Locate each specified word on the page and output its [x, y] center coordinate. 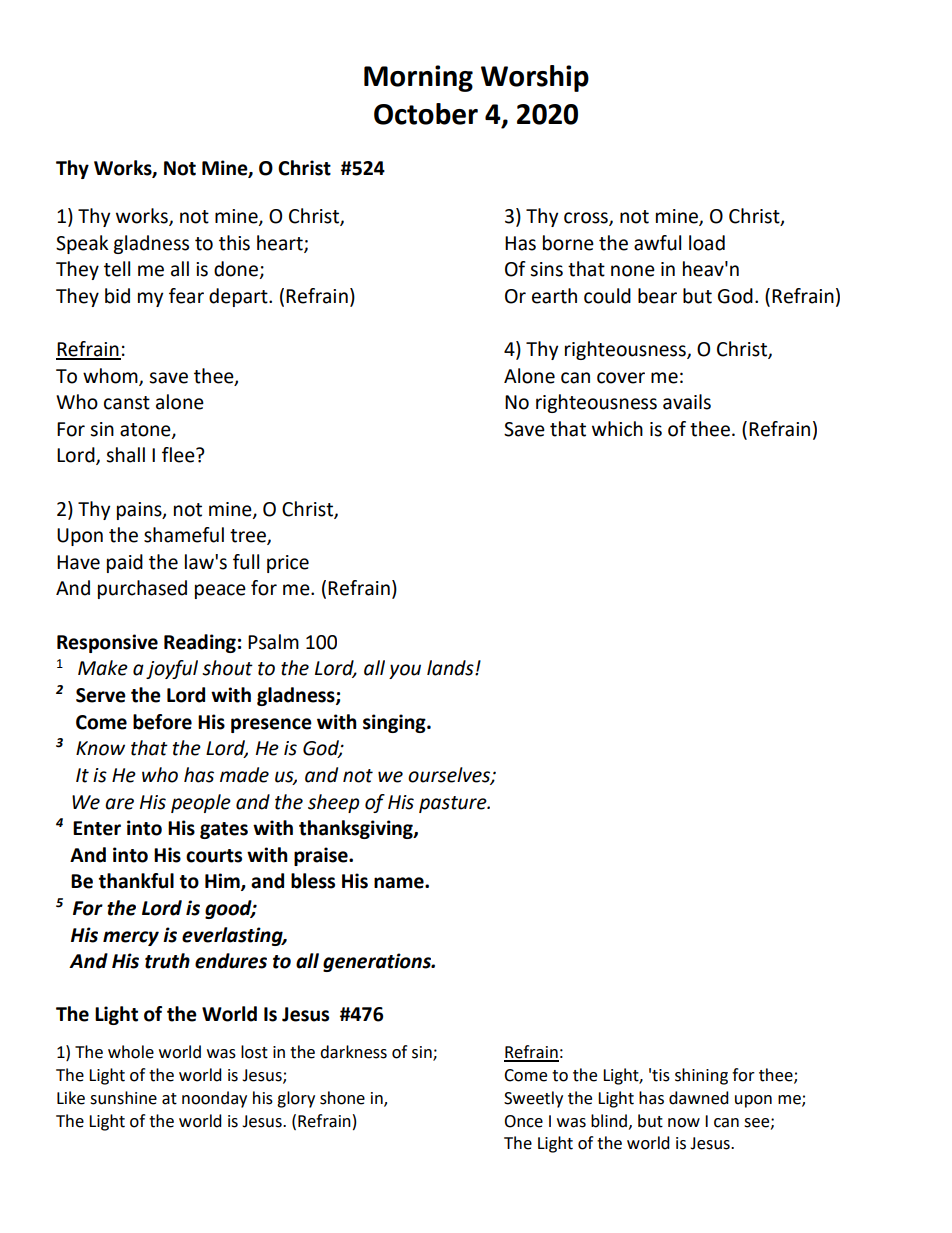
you [405, 671]
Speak [82, 244]
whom [111, 376]
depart [239, 297]
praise [322, 856]
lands [451, 668]
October [426, 114]
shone [342, 1098]
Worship [535, 78]
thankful [136, 881]
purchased [142, 589]
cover [621, 378]
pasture [454, 804]
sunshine [123, 1098]
